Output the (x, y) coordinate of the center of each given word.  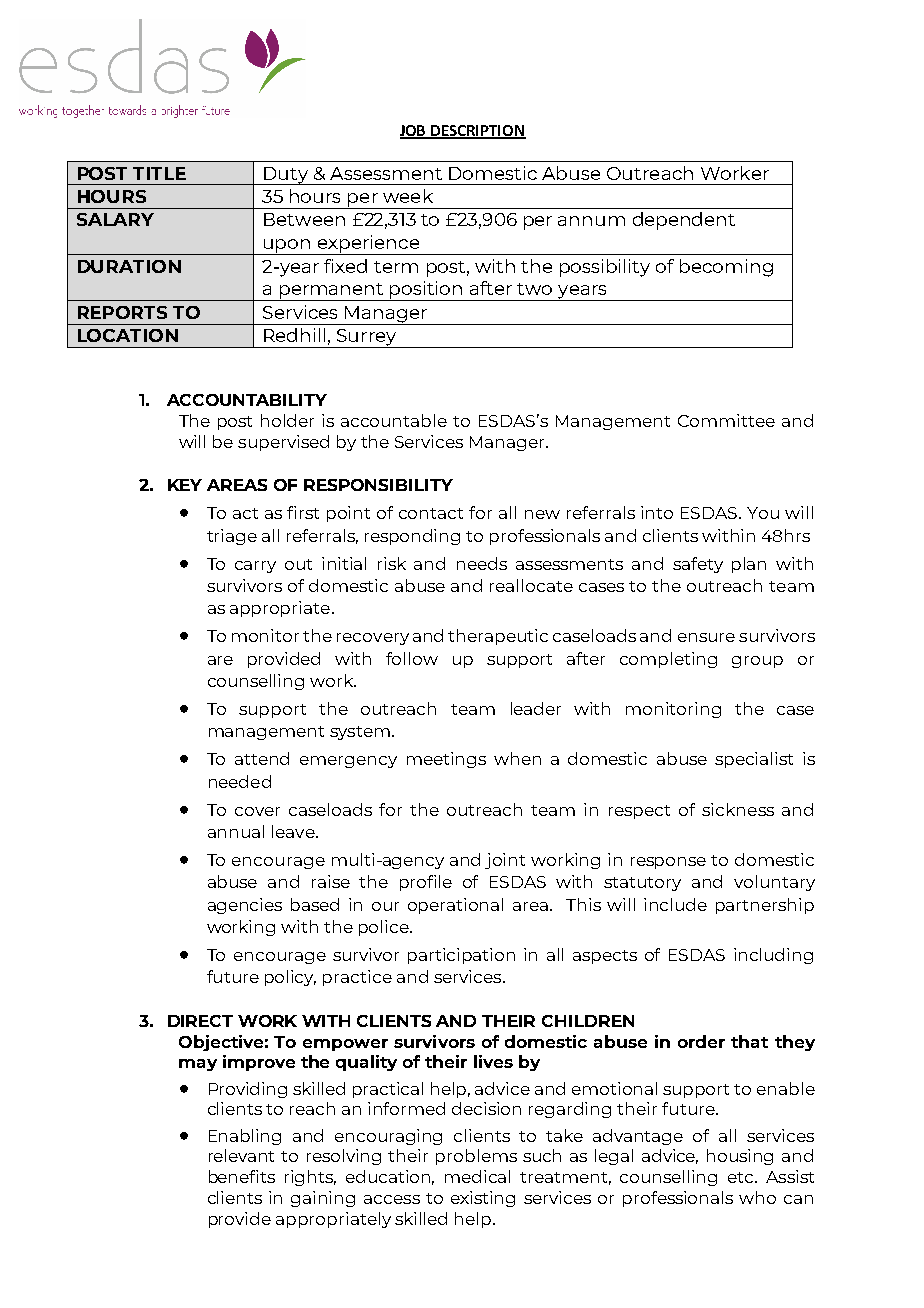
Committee (726, 420)
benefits (242, 1176)
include (675, 904)
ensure (706, 637)
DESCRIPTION (477, 131)
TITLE (159, 173)
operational (455, 906)
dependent (684, 221)
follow (412, 658)
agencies (245, 906)
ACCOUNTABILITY (247, 400)
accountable (394, 420)
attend (262, 758)
